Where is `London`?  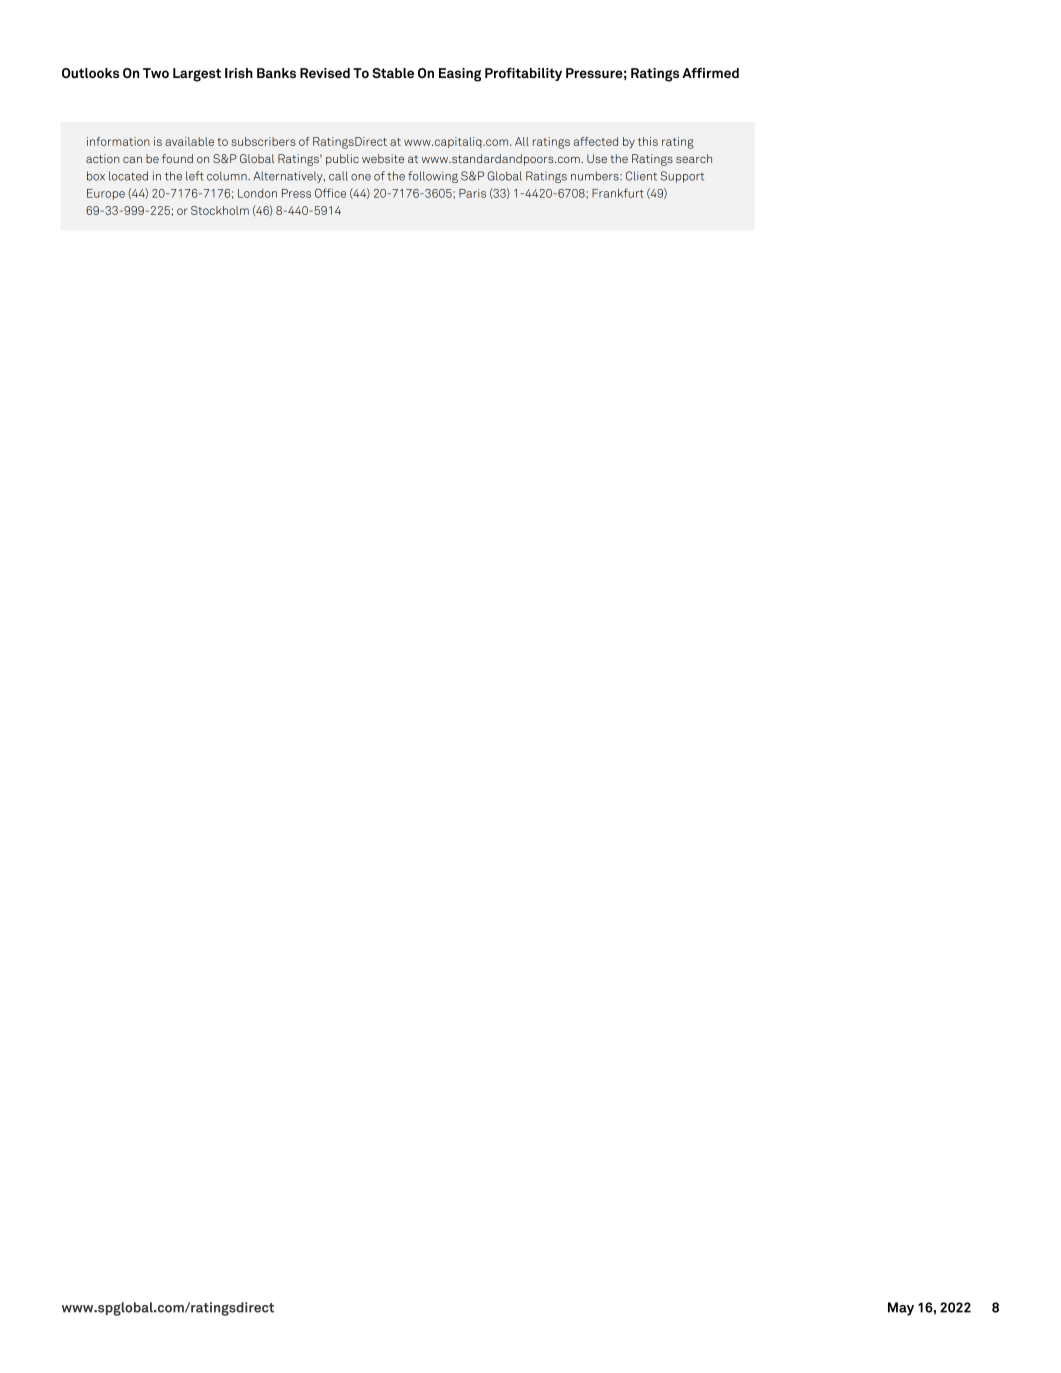 London is located at coordinates (257, 193).
